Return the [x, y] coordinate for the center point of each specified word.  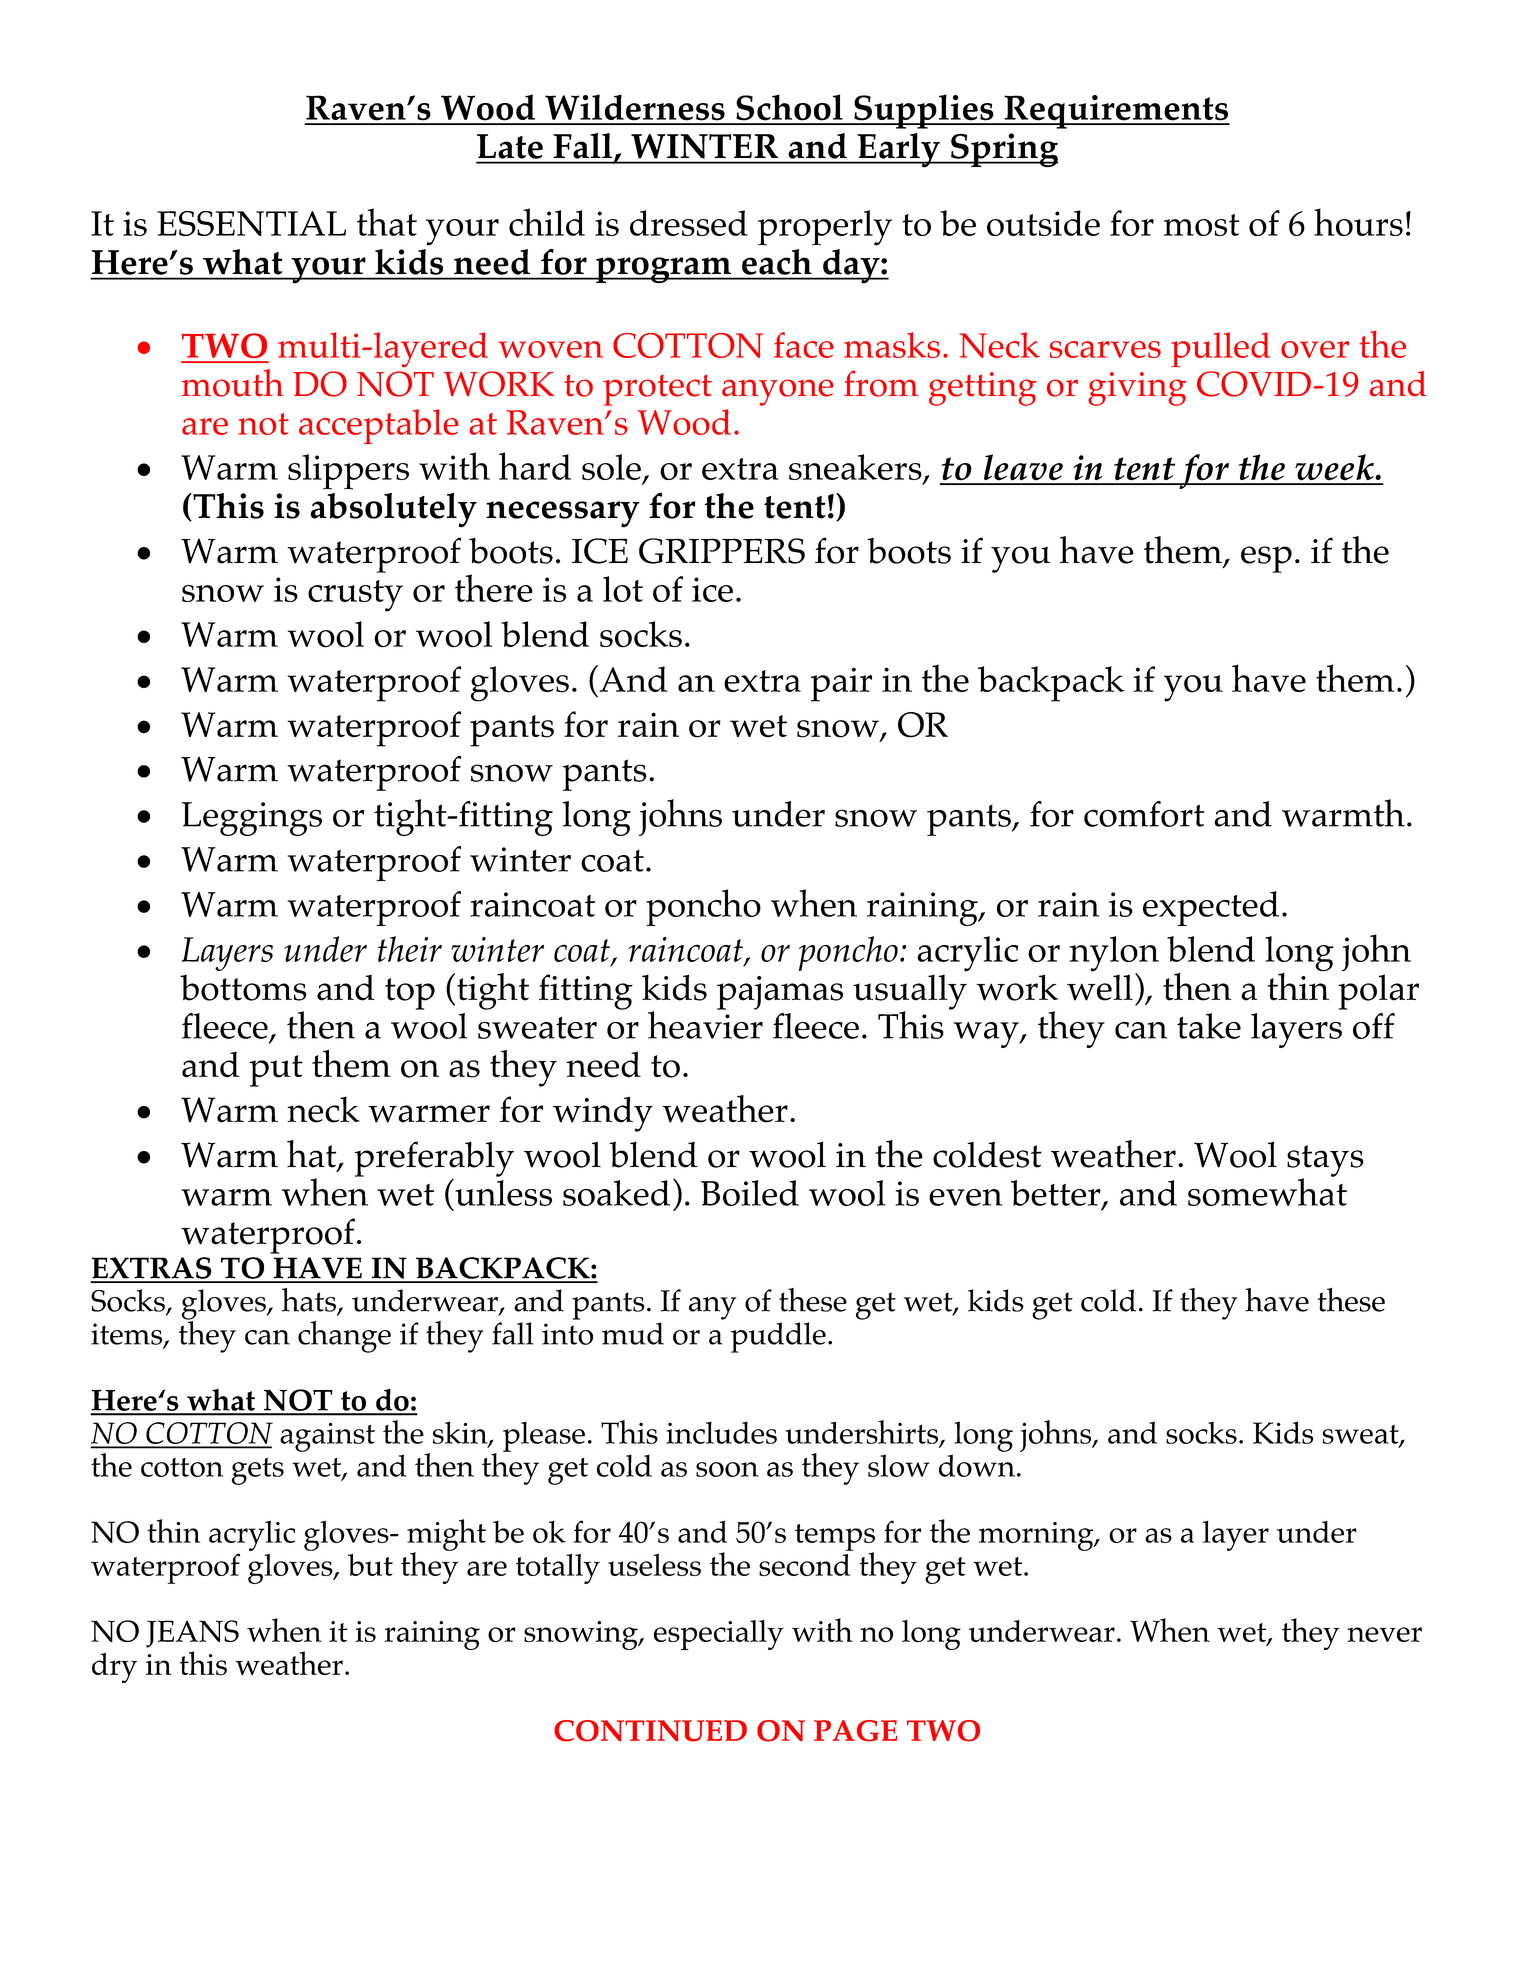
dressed [689, 223]
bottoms [243, 987]
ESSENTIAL [251, 223]
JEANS [192, 1634]
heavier [705, 1024]
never [1384, 1634]
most [1202, 225]
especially [719, 1635]
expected [1211, 908]
